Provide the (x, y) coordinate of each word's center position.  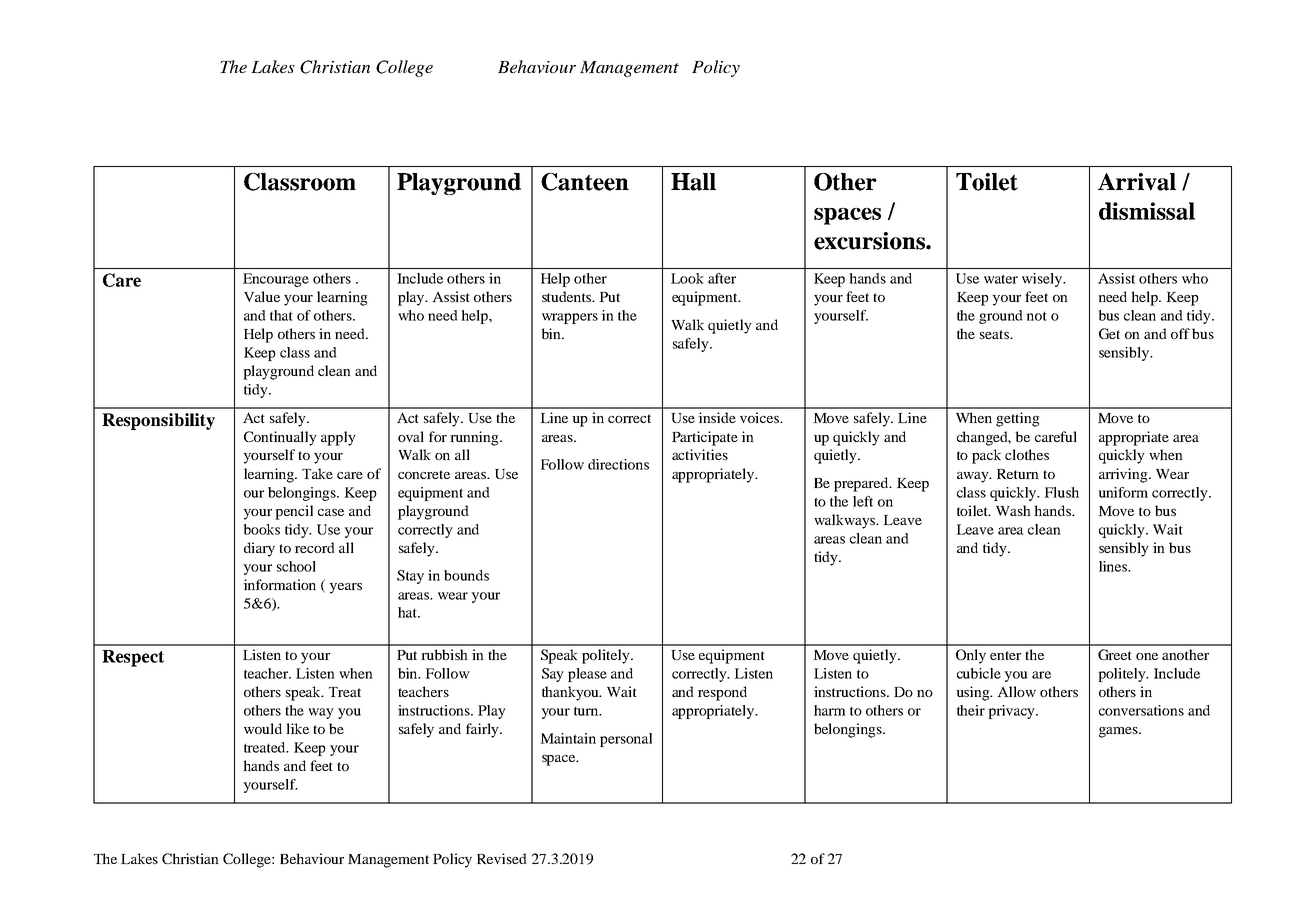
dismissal (1147, 211)
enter (1005, 655)
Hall (693, 182)
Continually (280, 438)
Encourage (276, 280)
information (279, 584)
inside (717, 417)
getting (1018, 419)
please (587, 675)
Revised (502, 858)
